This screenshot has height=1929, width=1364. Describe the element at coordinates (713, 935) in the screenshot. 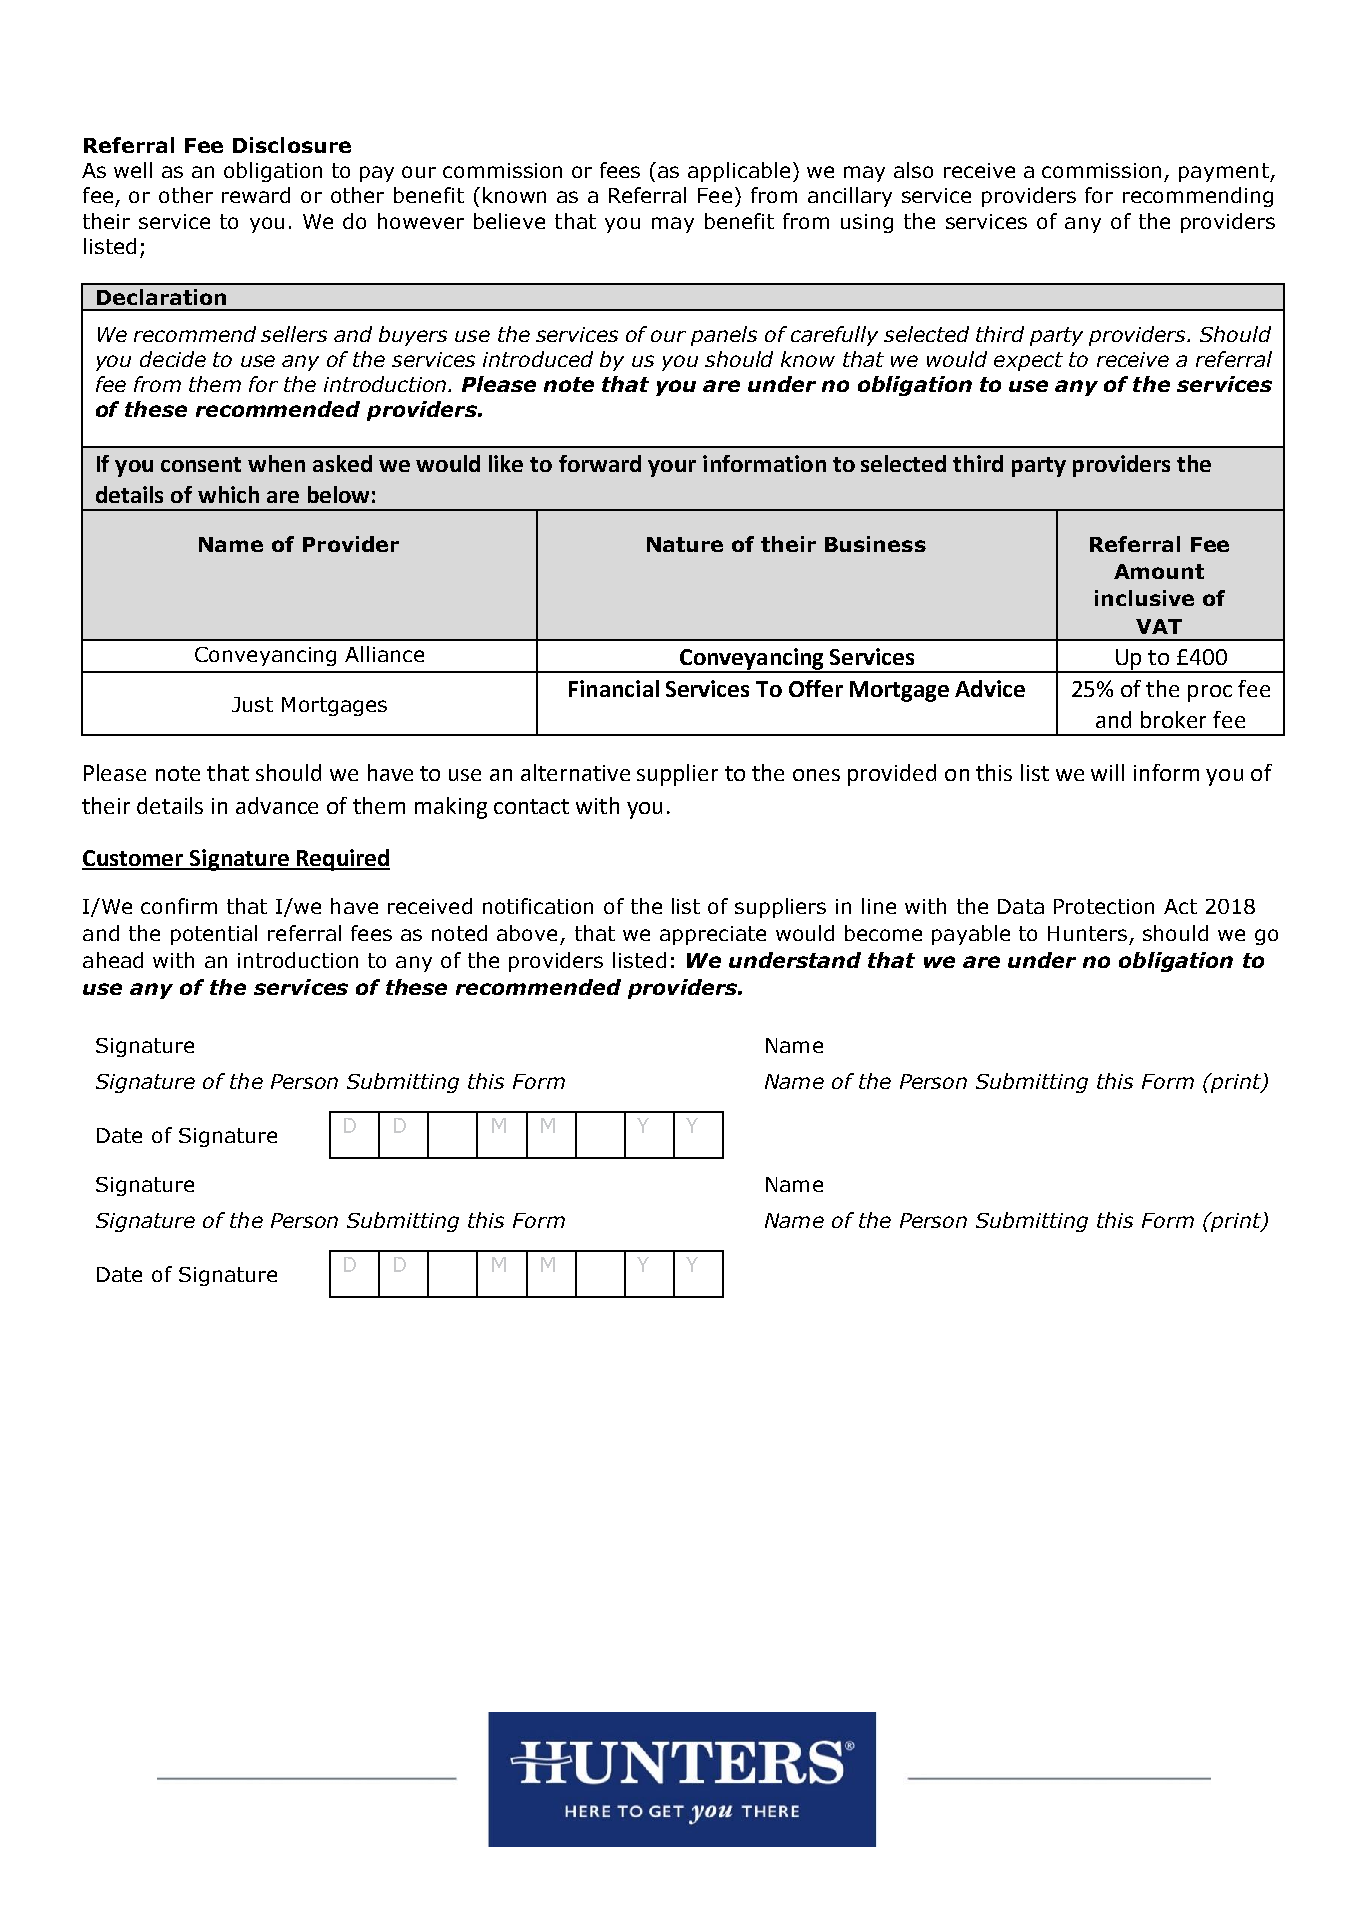

I see `appreciate` at that location.
